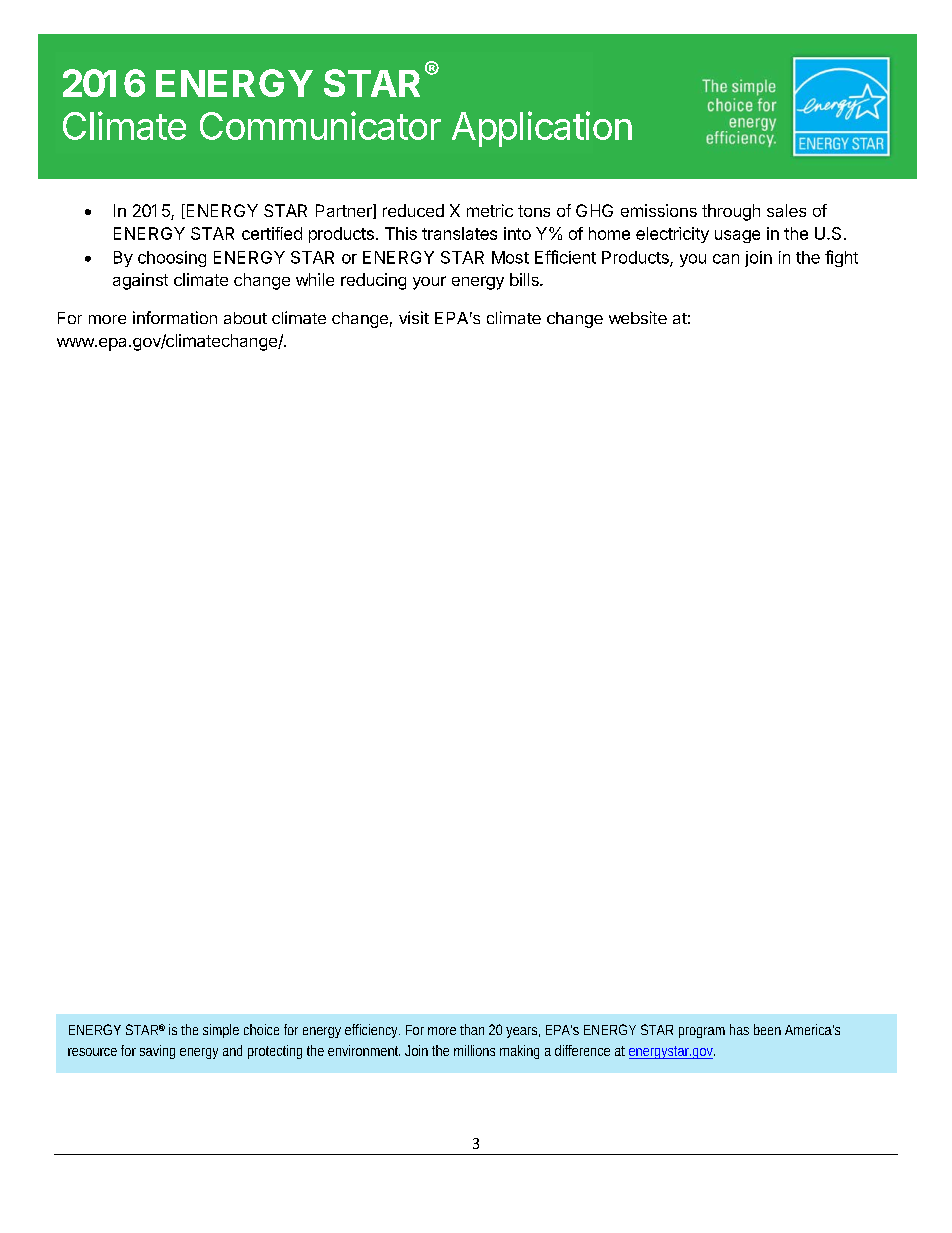 This screenshot has height=1233, width=952. Describe the element at coordinates (542, 129) in the screenshot. I see `Application` at that location.
